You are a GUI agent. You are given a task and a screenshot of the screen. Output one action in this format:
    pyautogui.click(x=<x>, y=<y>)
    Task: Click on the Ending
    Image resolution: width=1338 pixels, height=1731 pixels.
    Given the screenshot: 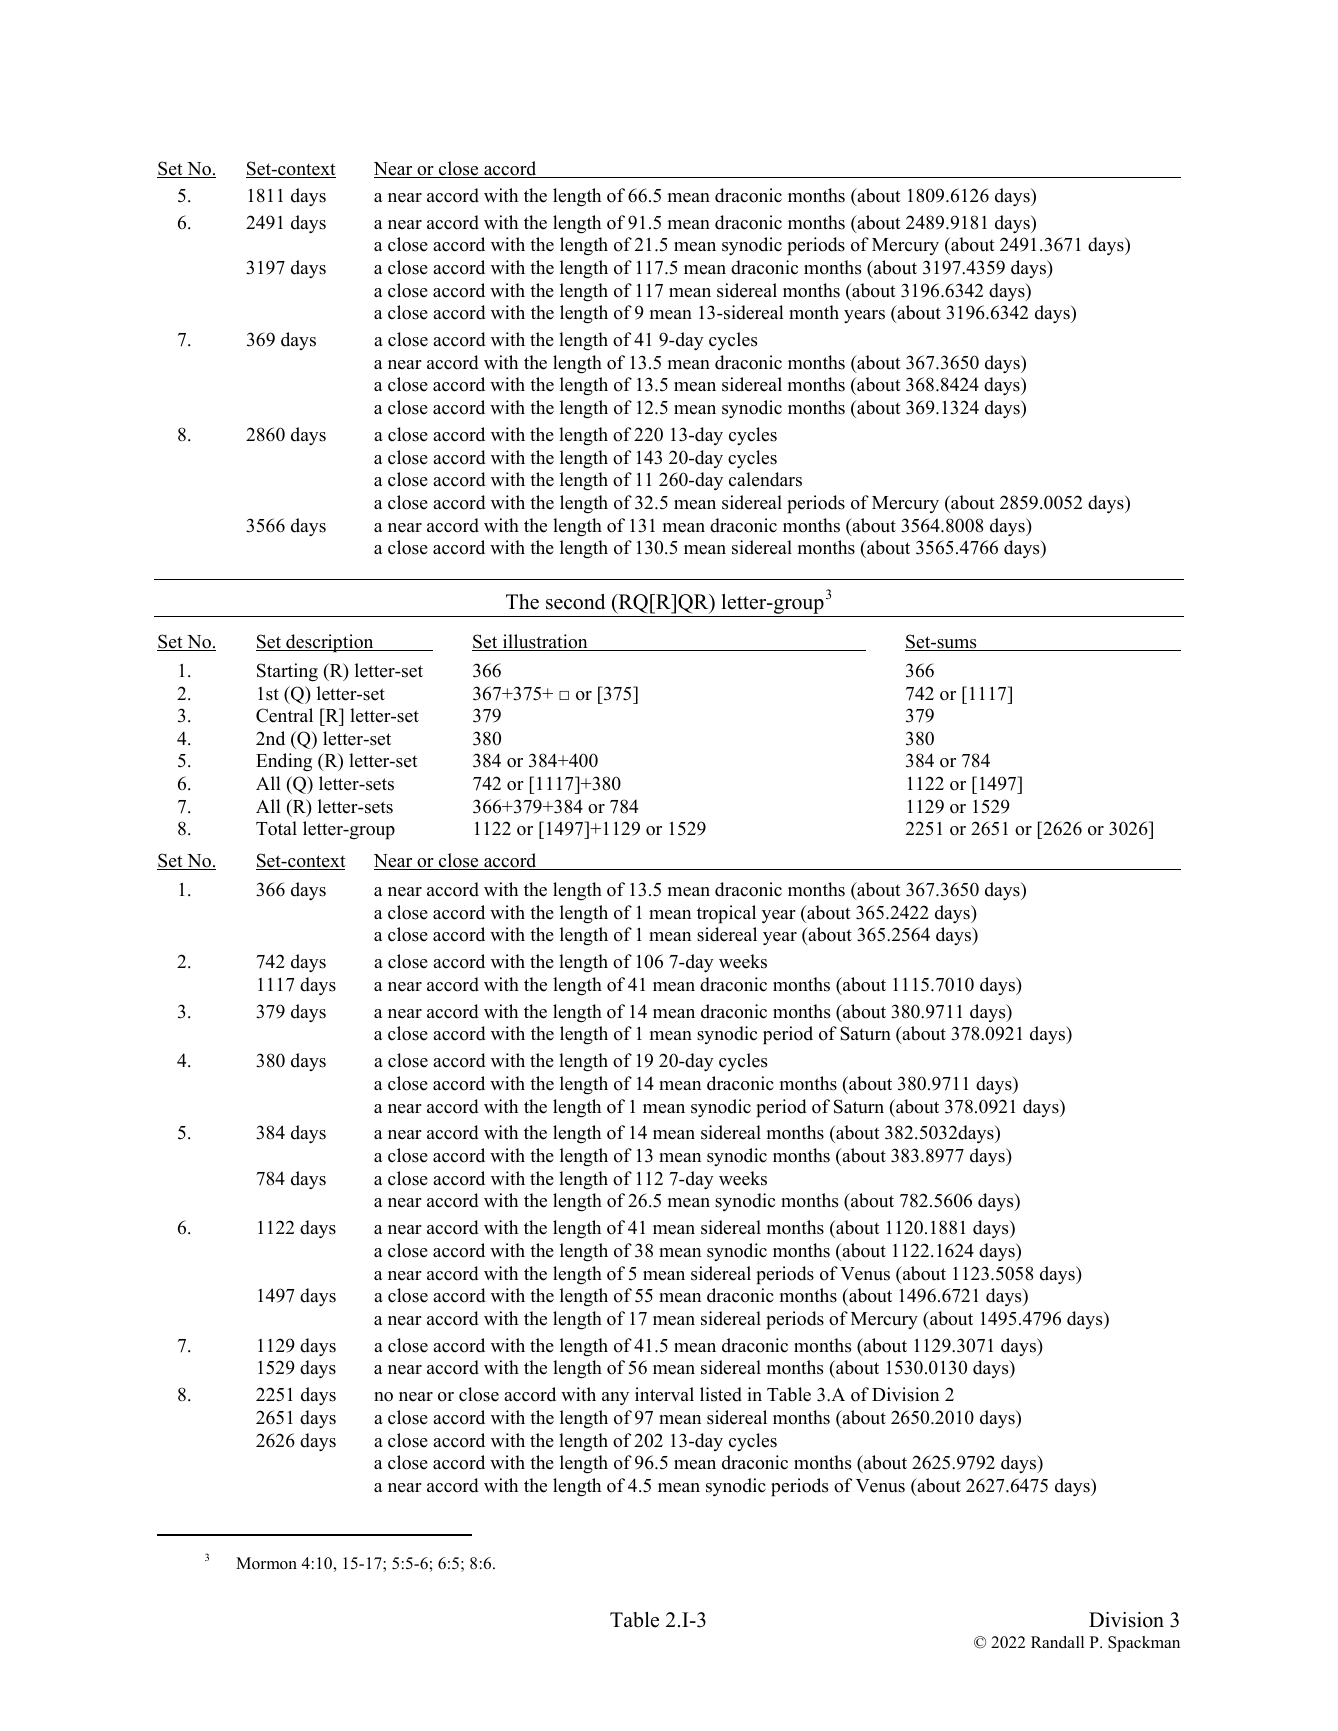 What is the action you would take?
    pyautogui.click(x=284, y=762)
